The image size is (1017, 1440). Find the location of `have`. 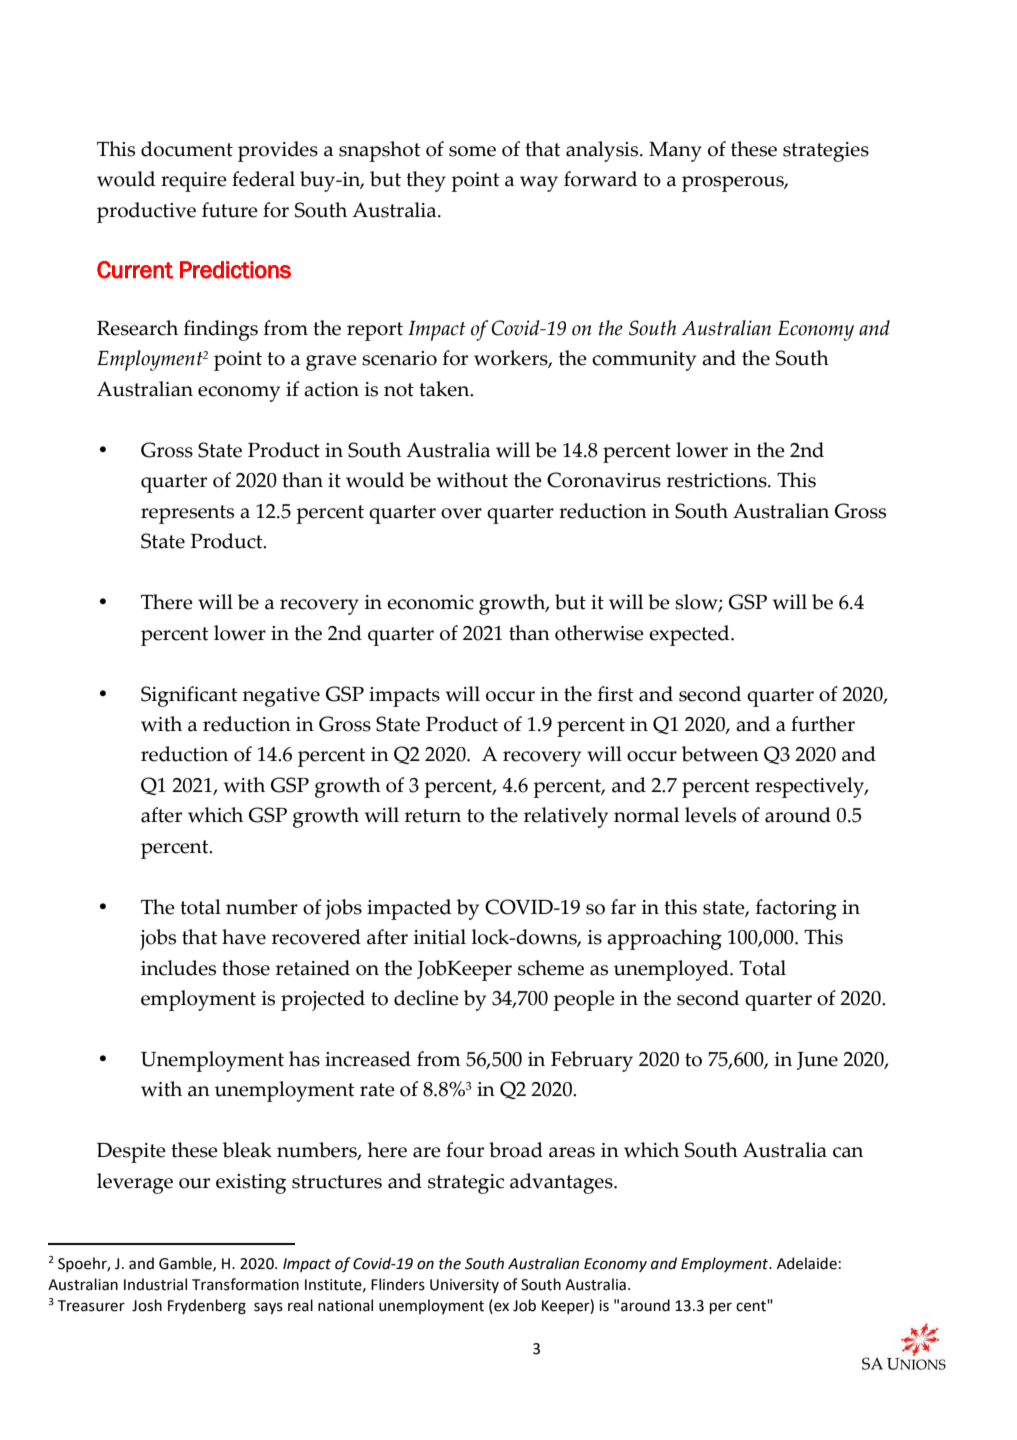

have is located at coordinates (244, 937).
